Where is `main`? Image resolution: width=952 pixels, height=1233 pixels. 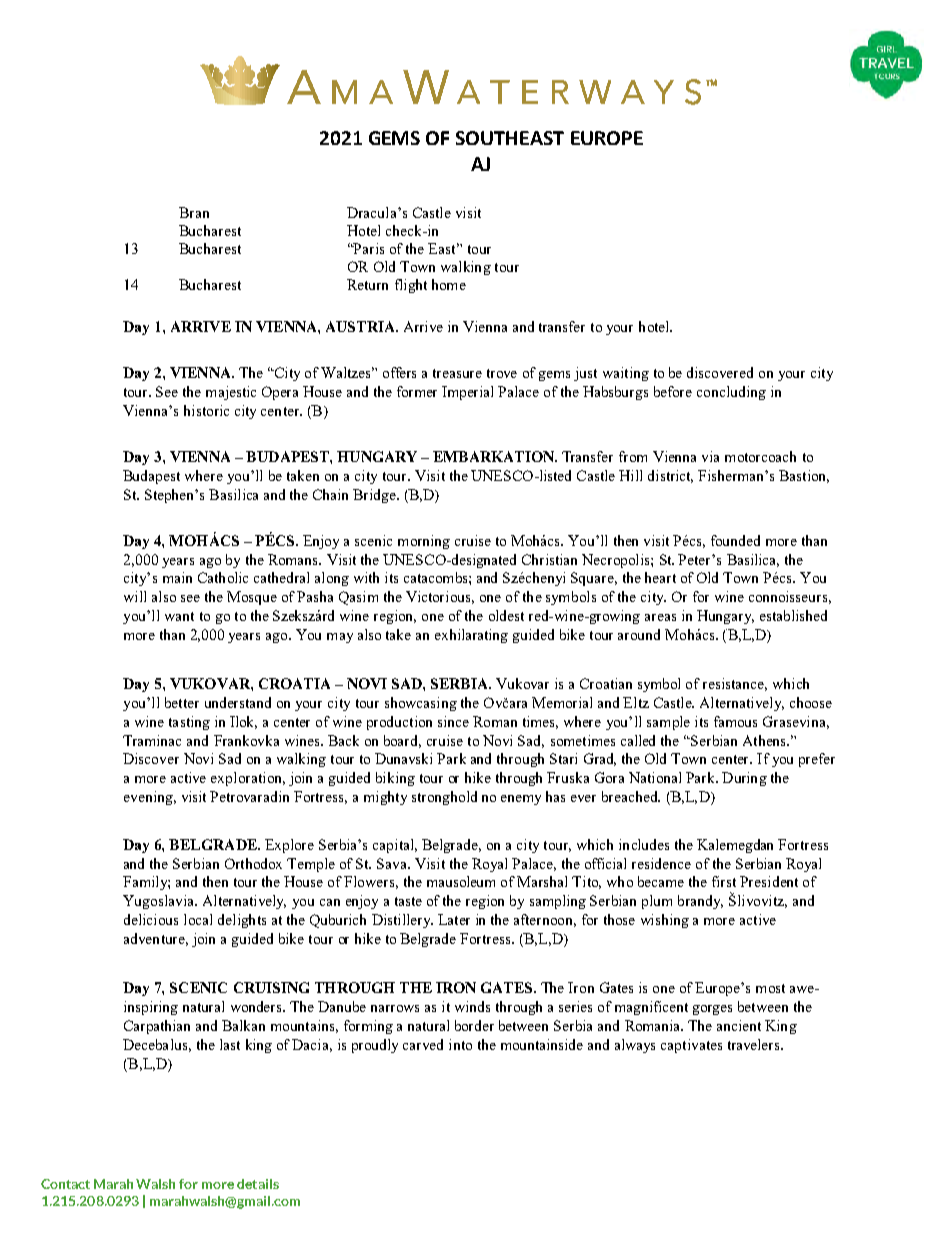
main is located at coordinates (177, 577).
